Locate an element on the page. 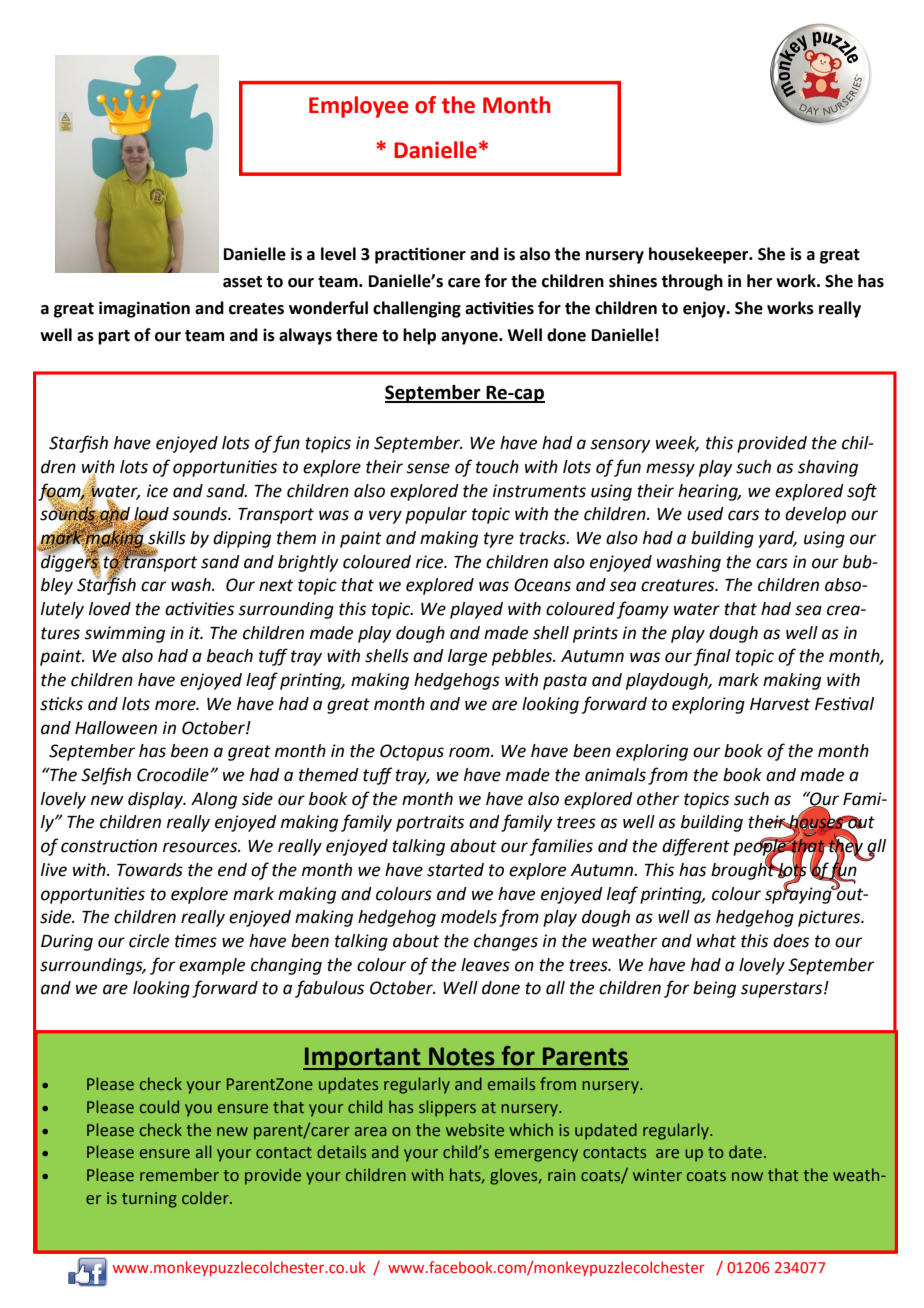 This page has height=1308, width=924. Employee is located at coordinates (358, 107).
